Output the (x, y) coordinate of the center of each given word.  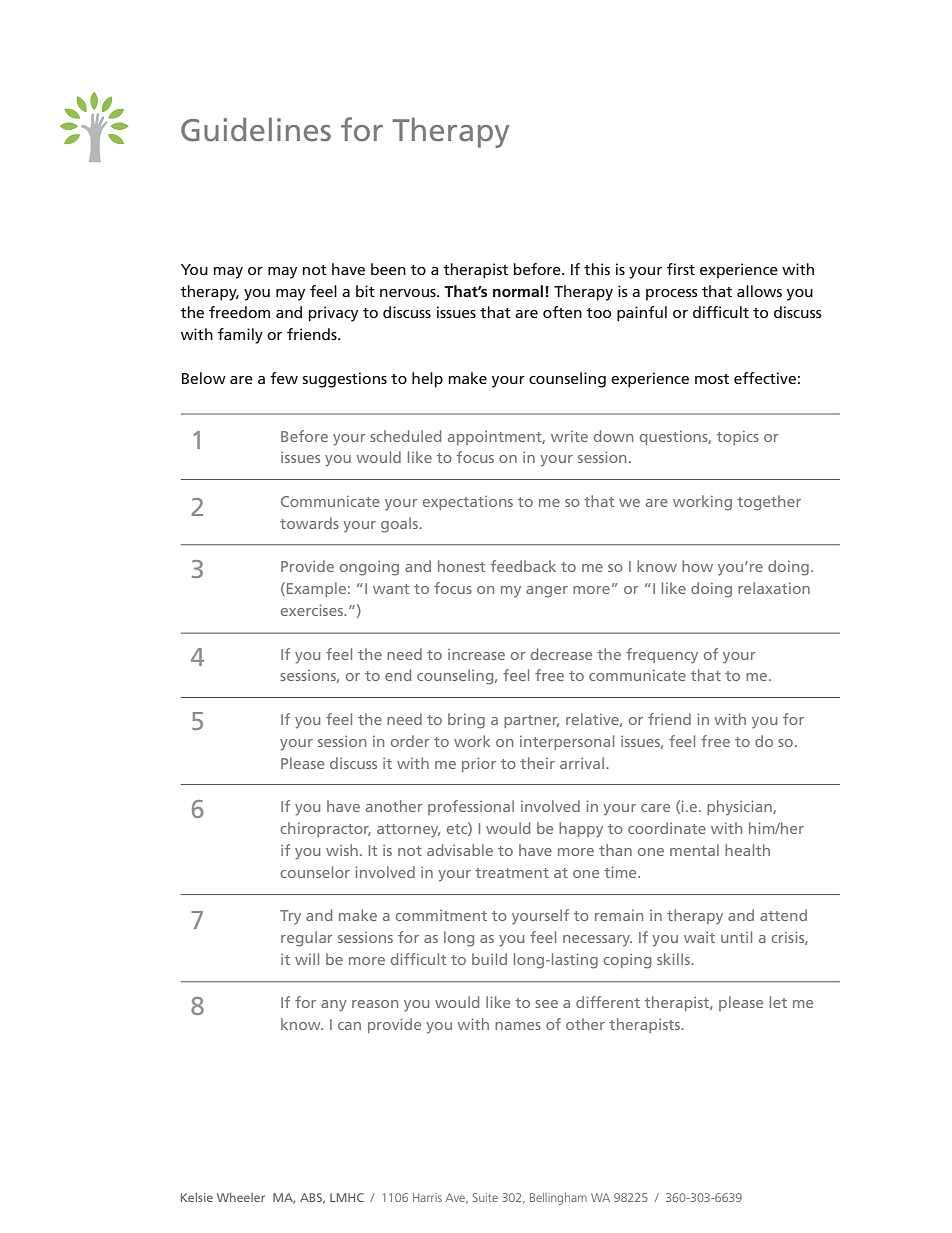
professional (471, 807)
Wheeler (241, 1197)
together (769, 503)
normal (518, 291)
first (681, 269)
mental (694, 850)
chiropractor (325, 829)
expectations (468, 503)
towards (309, 523)
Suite (485, 1197)
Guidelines (256, 129)
